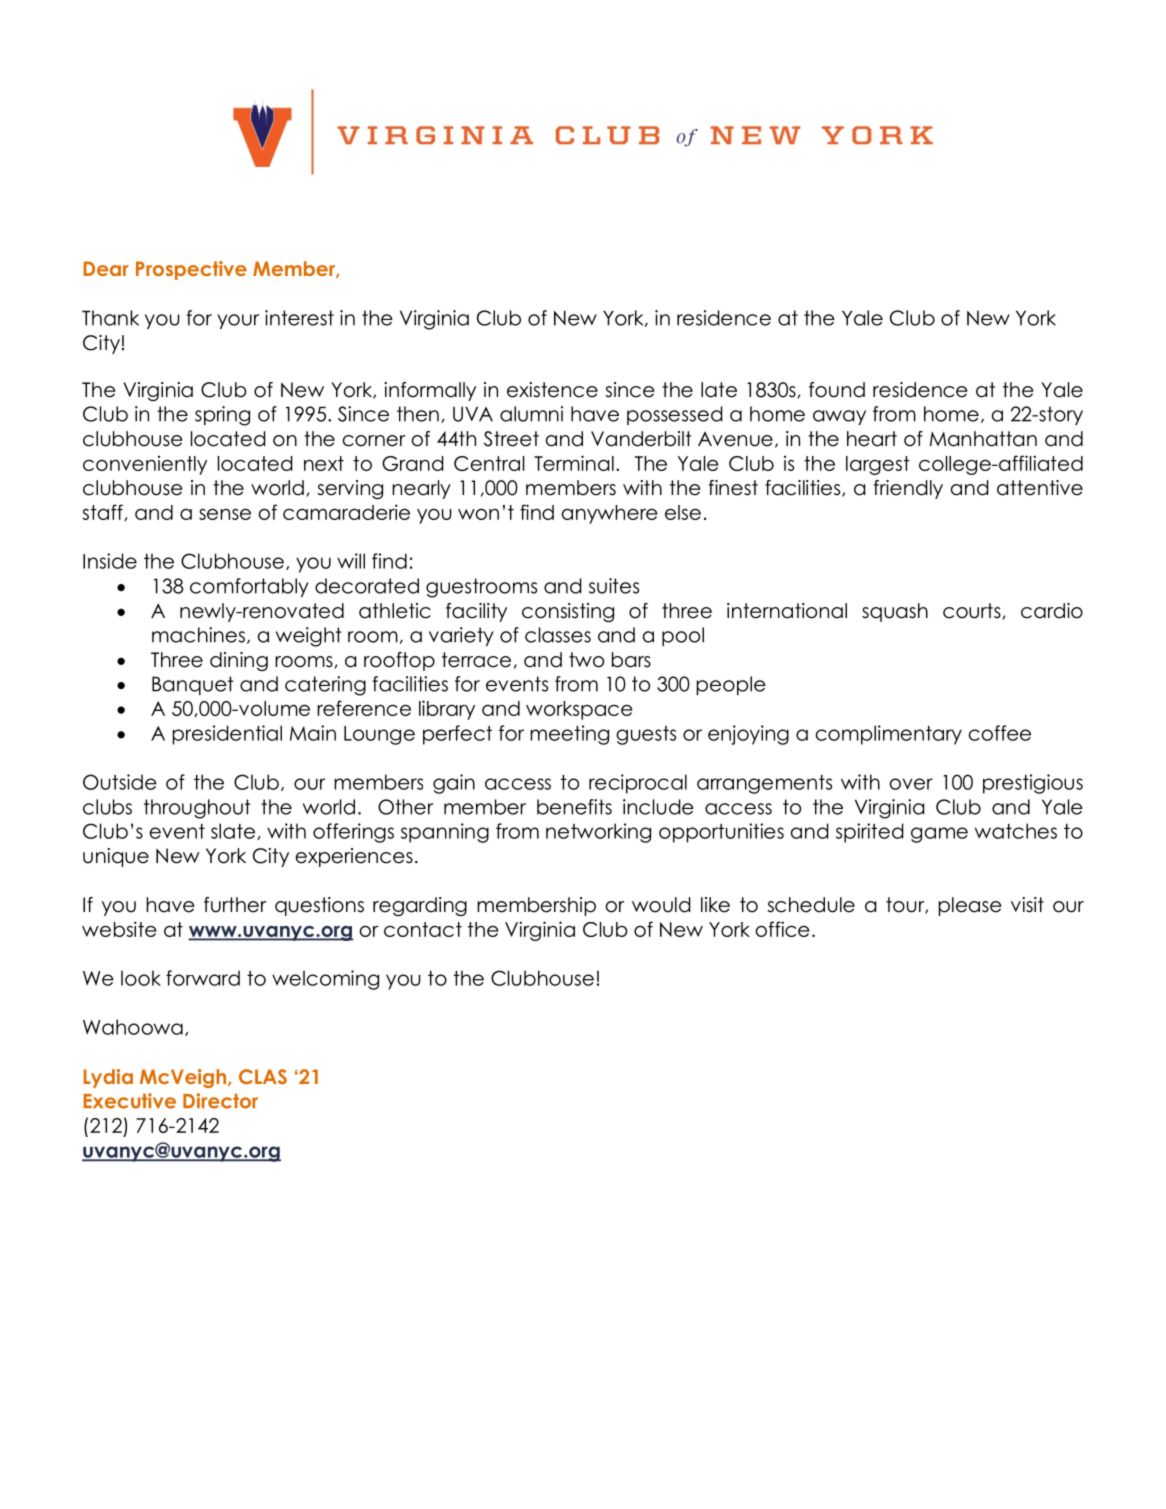  Describe the element at coordinates (552, 390) in the document. I see `existence` at that location.
